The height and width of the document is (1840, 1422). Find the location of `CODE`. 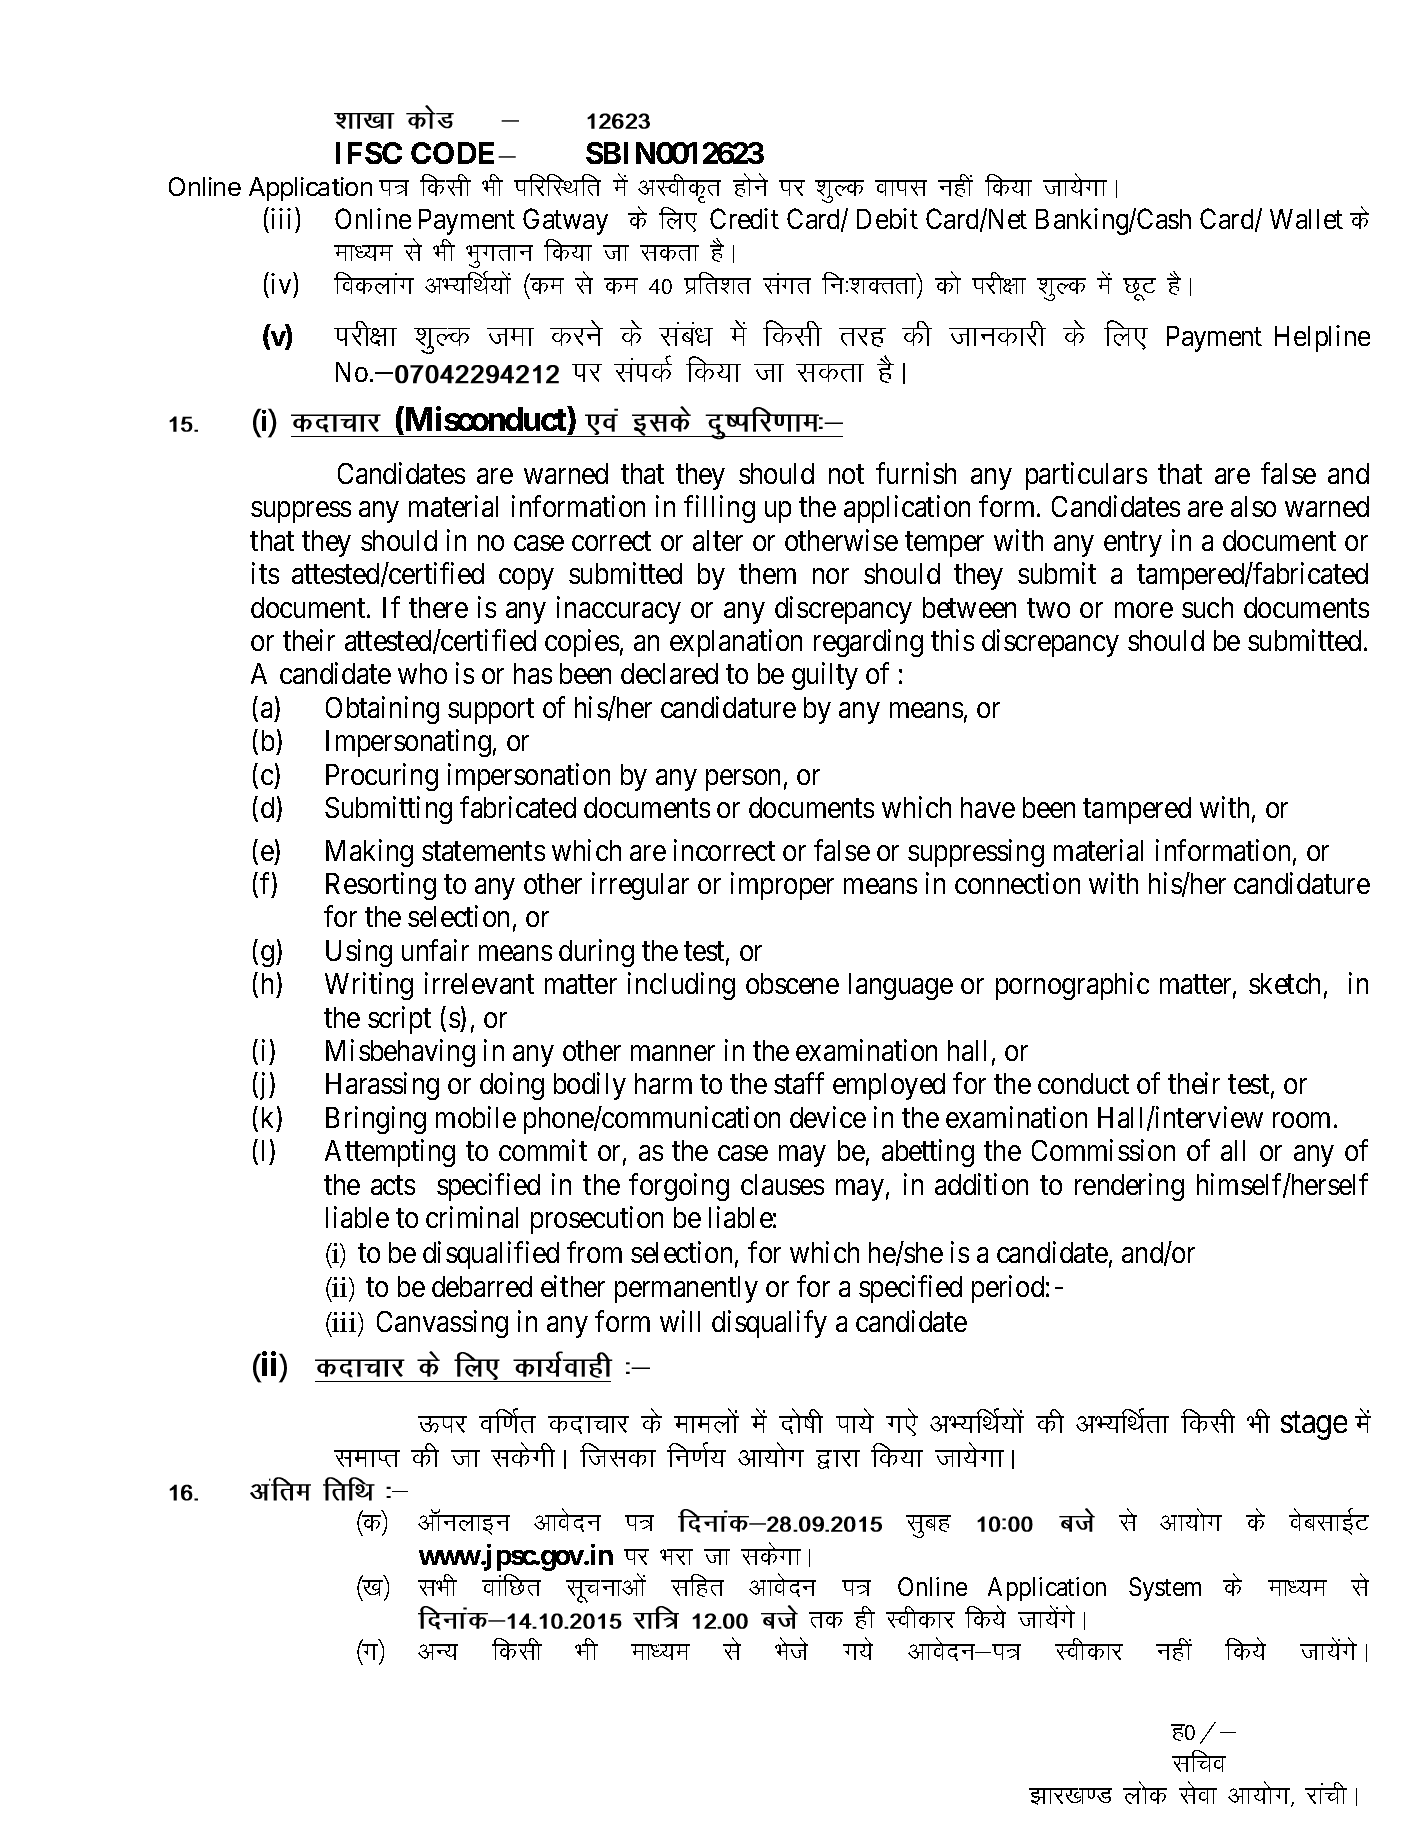

CODE is located at coordinates (455, 153).
